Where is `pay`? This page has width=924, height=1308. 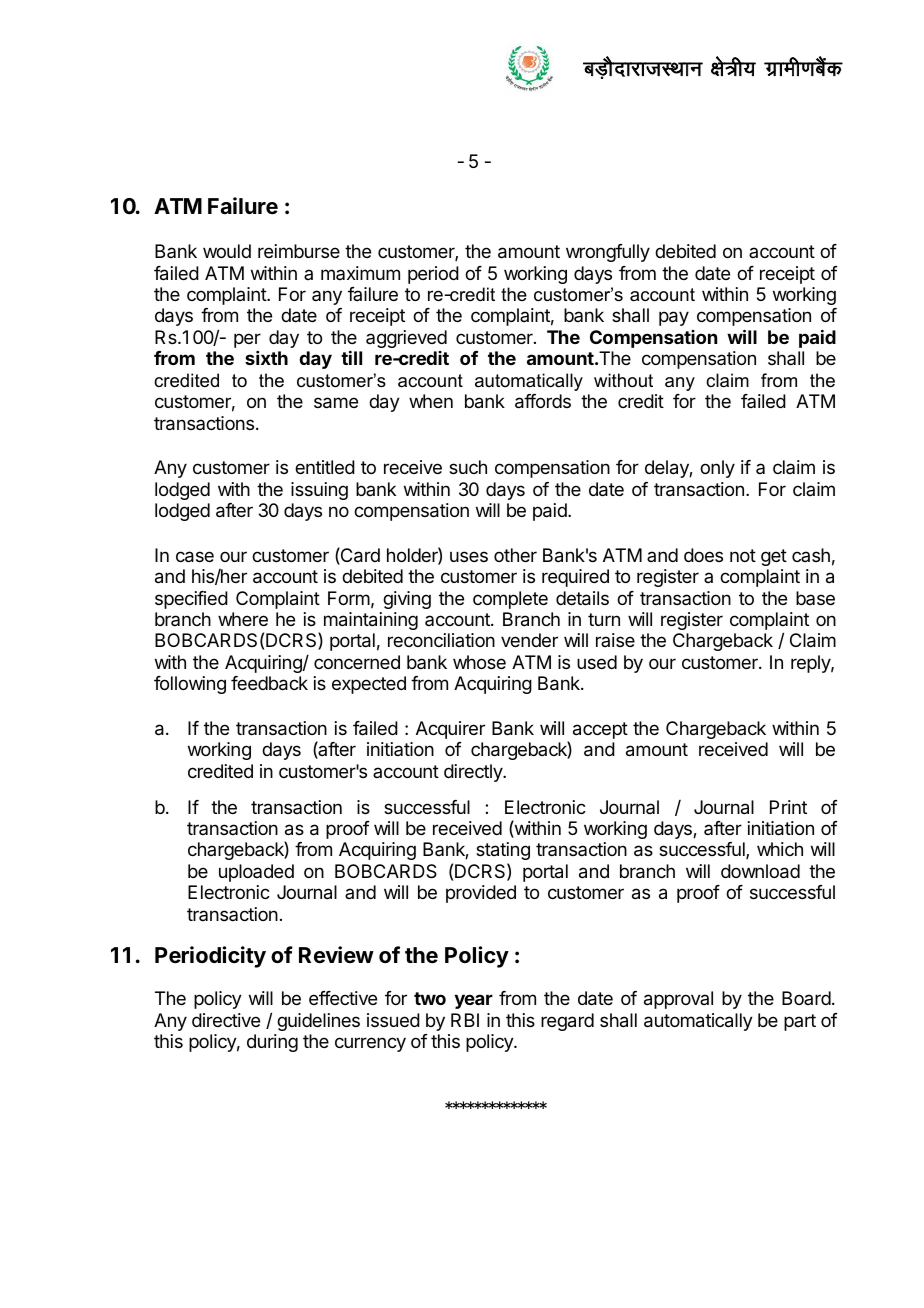 pay is located at coordinates (674, 318).
